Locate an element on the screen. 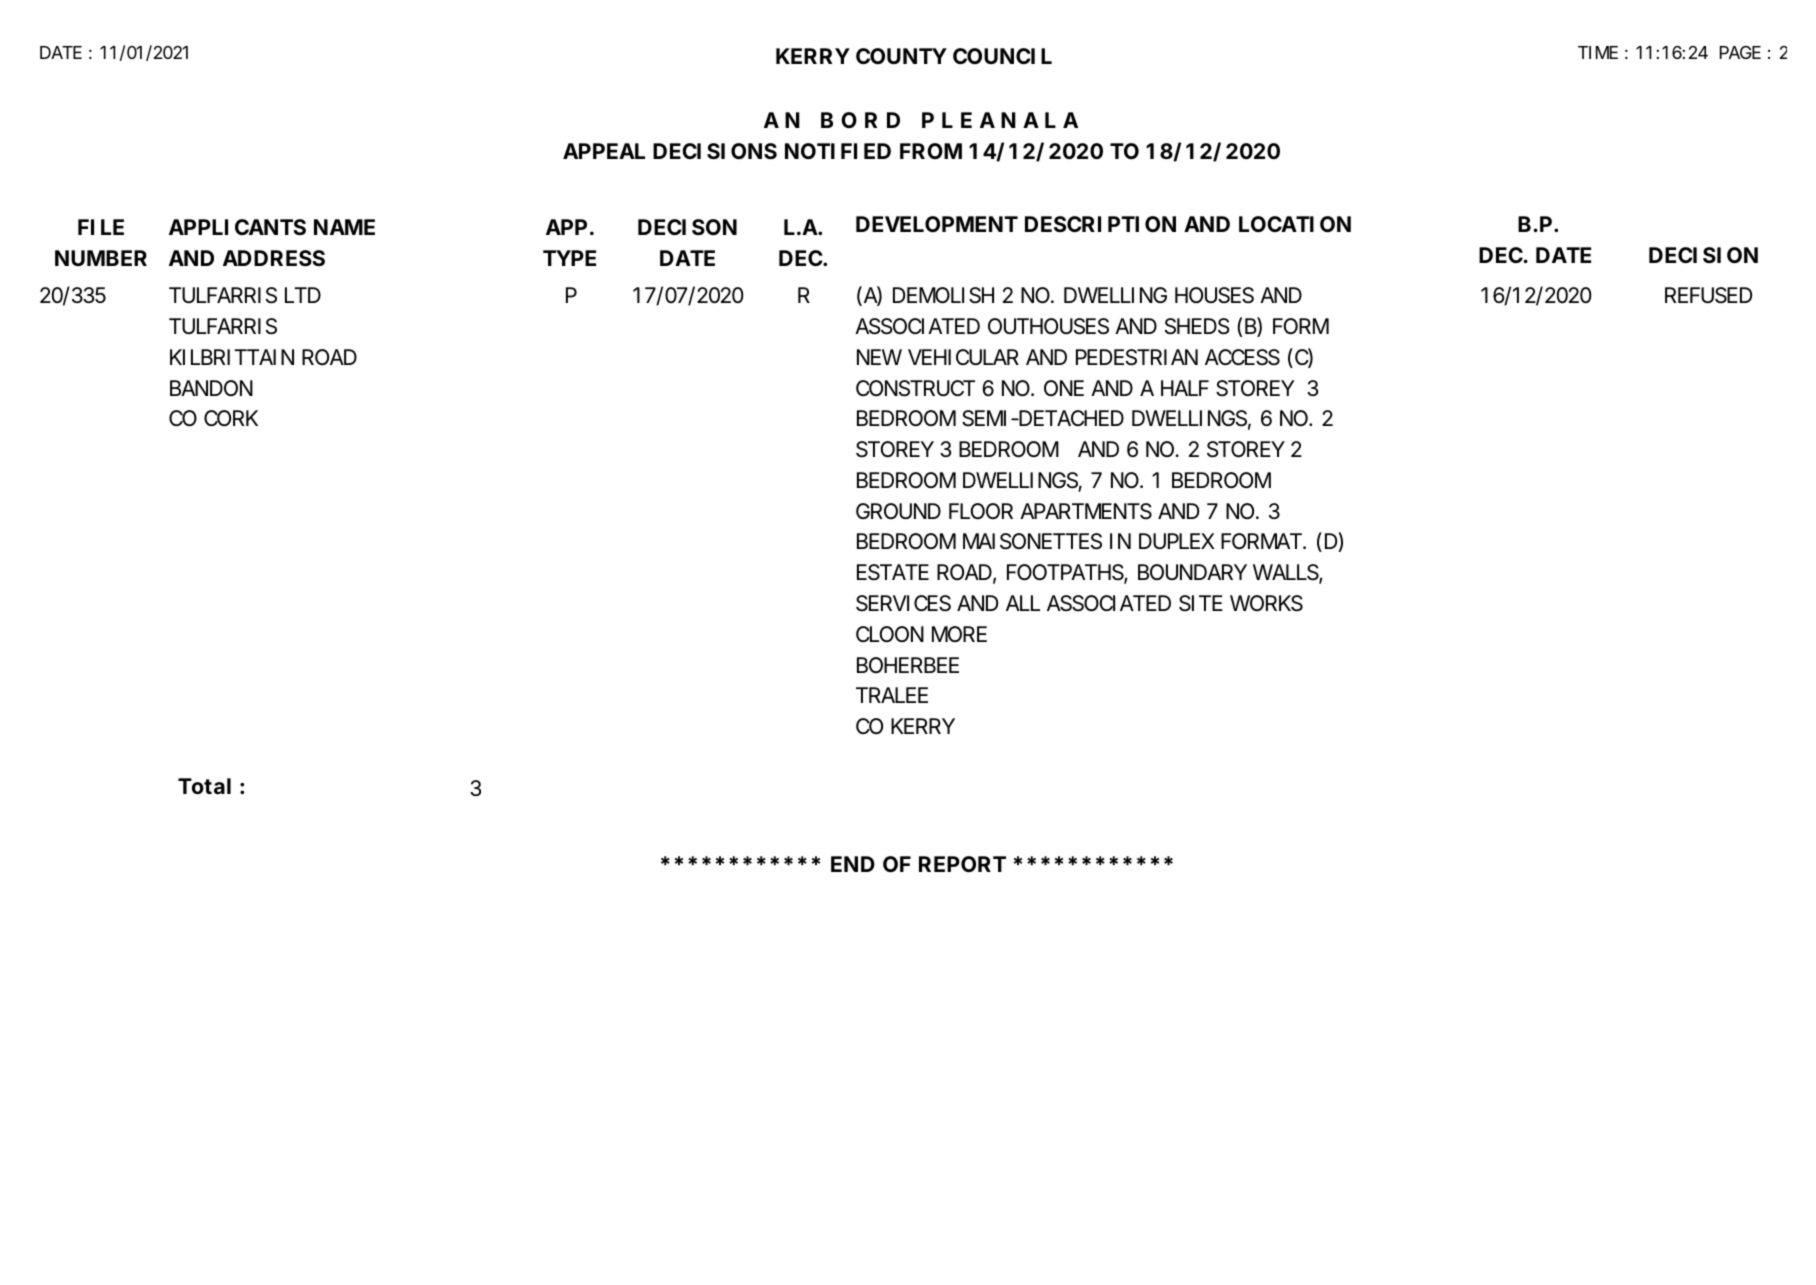 The image size is (1816, 1285). BANDON is located at coordinates (211, 388).
